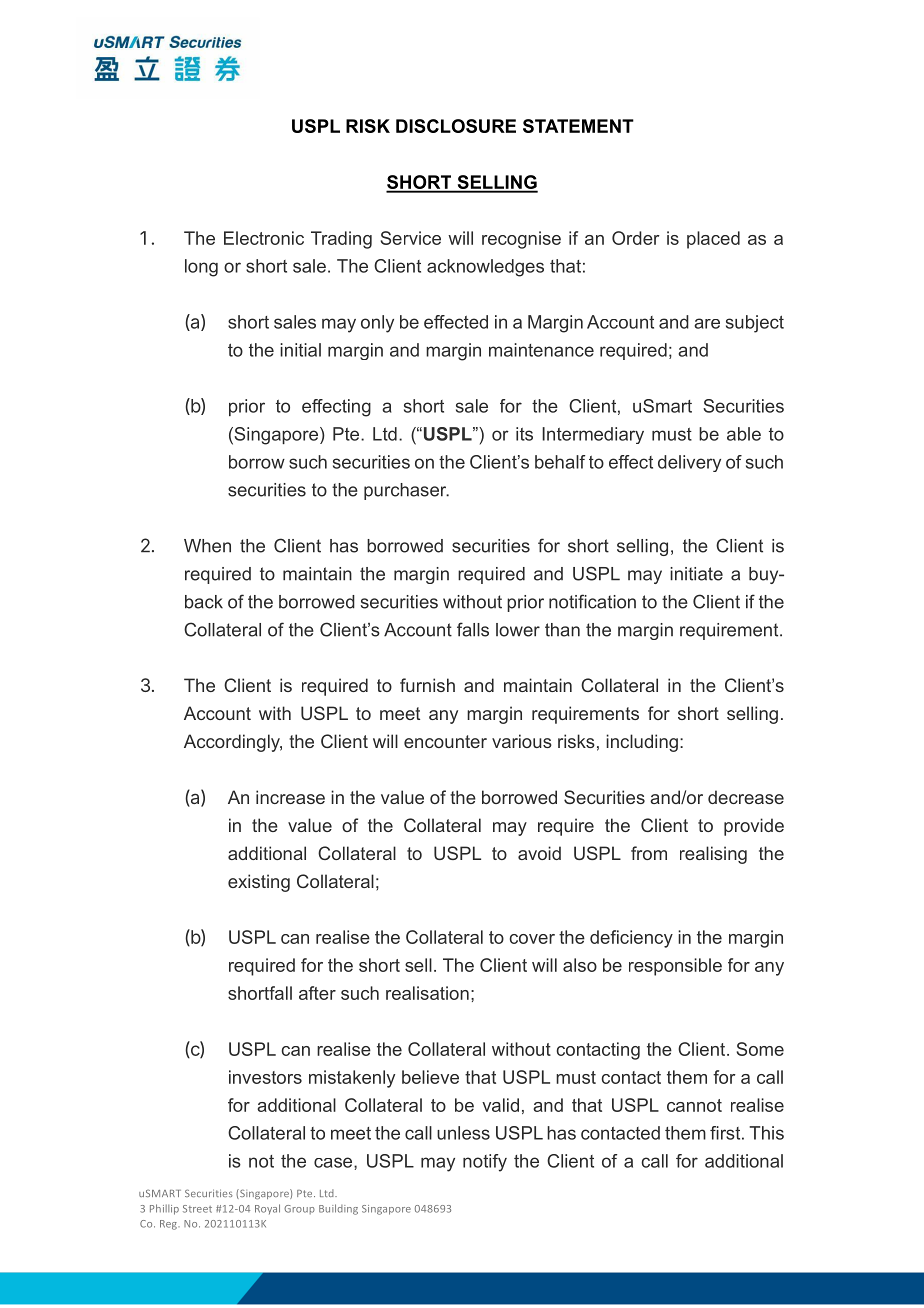 The height and width of the image is (1308, 924). What do you see at coordinates (300, 350) in the image?
I see `initial` at bounding box center [300, 350].
